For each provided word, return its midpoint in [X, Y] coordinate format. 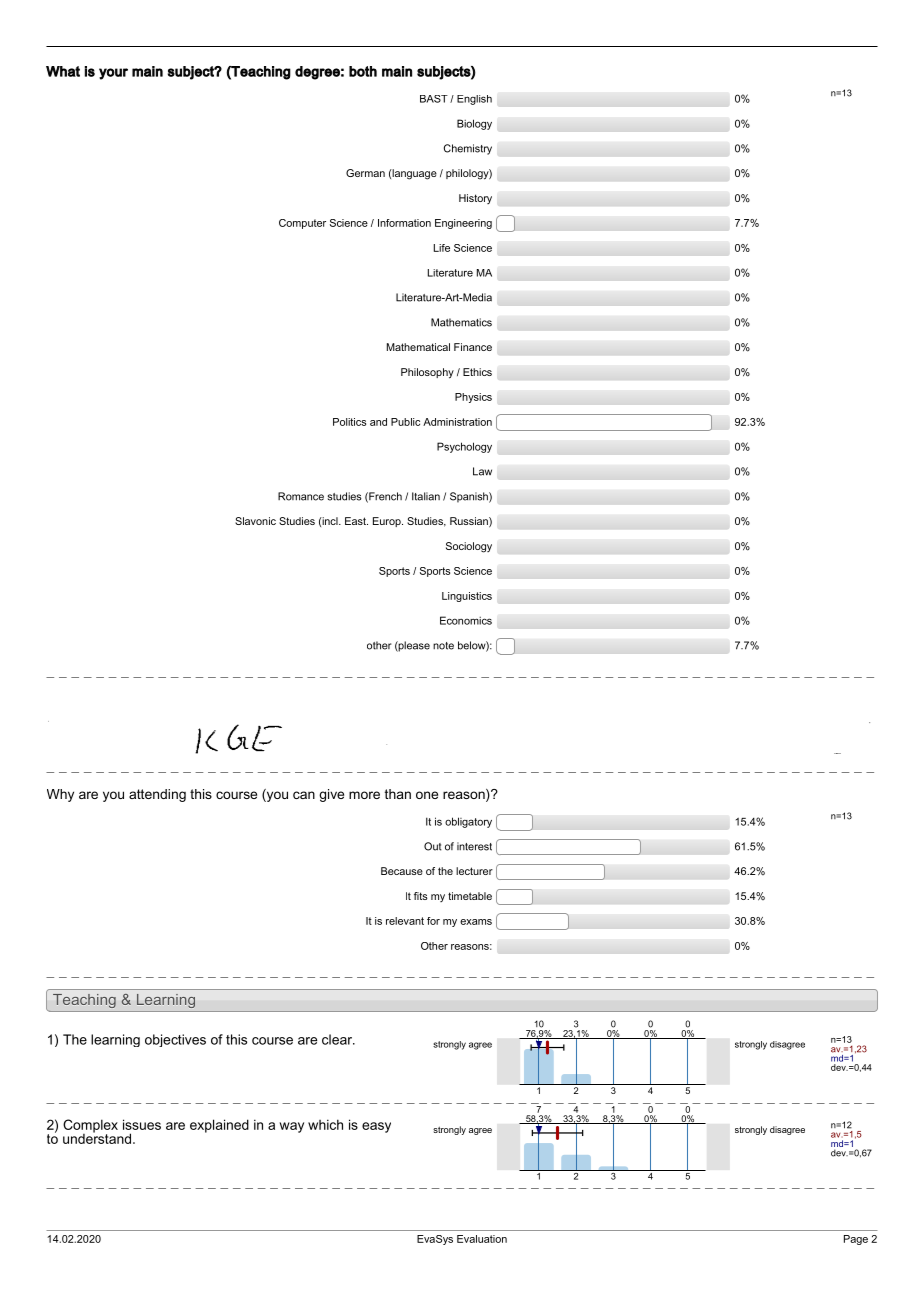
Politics [349, 422]
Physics [473, 398]
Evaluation [482, 1239]
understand [98, 1137]
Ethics [477, 372]
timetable [470, 896]
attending [157, 795]
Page [856, 1240]
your [113, 74]
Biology [474, 124]
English [474, 100]
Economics [466, 620]
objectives [175, 1040]
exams [476, 922]
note [443, 646]
